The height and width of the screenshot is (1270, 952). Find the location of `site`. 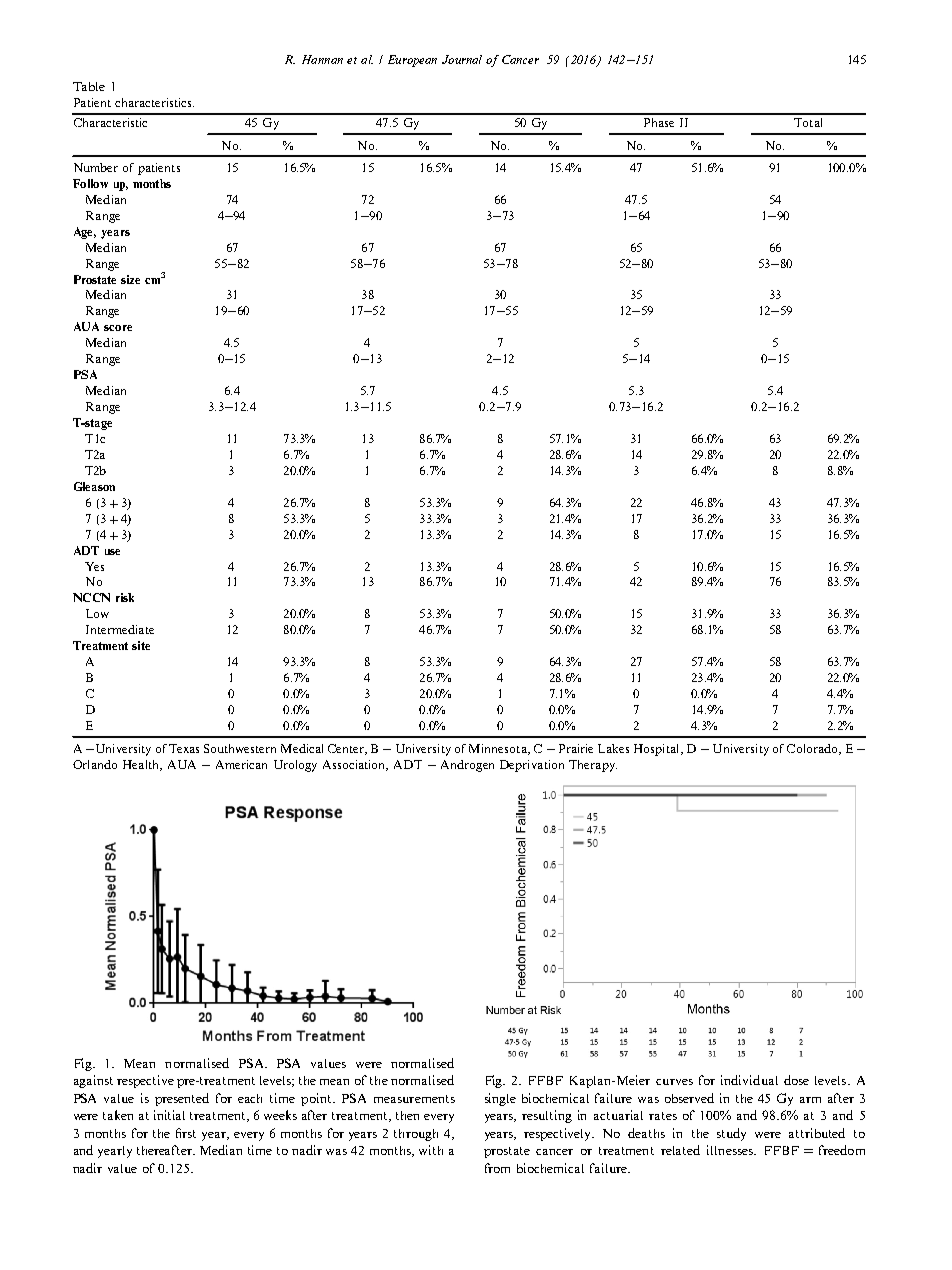

site is located at coordinates (141, 645).
